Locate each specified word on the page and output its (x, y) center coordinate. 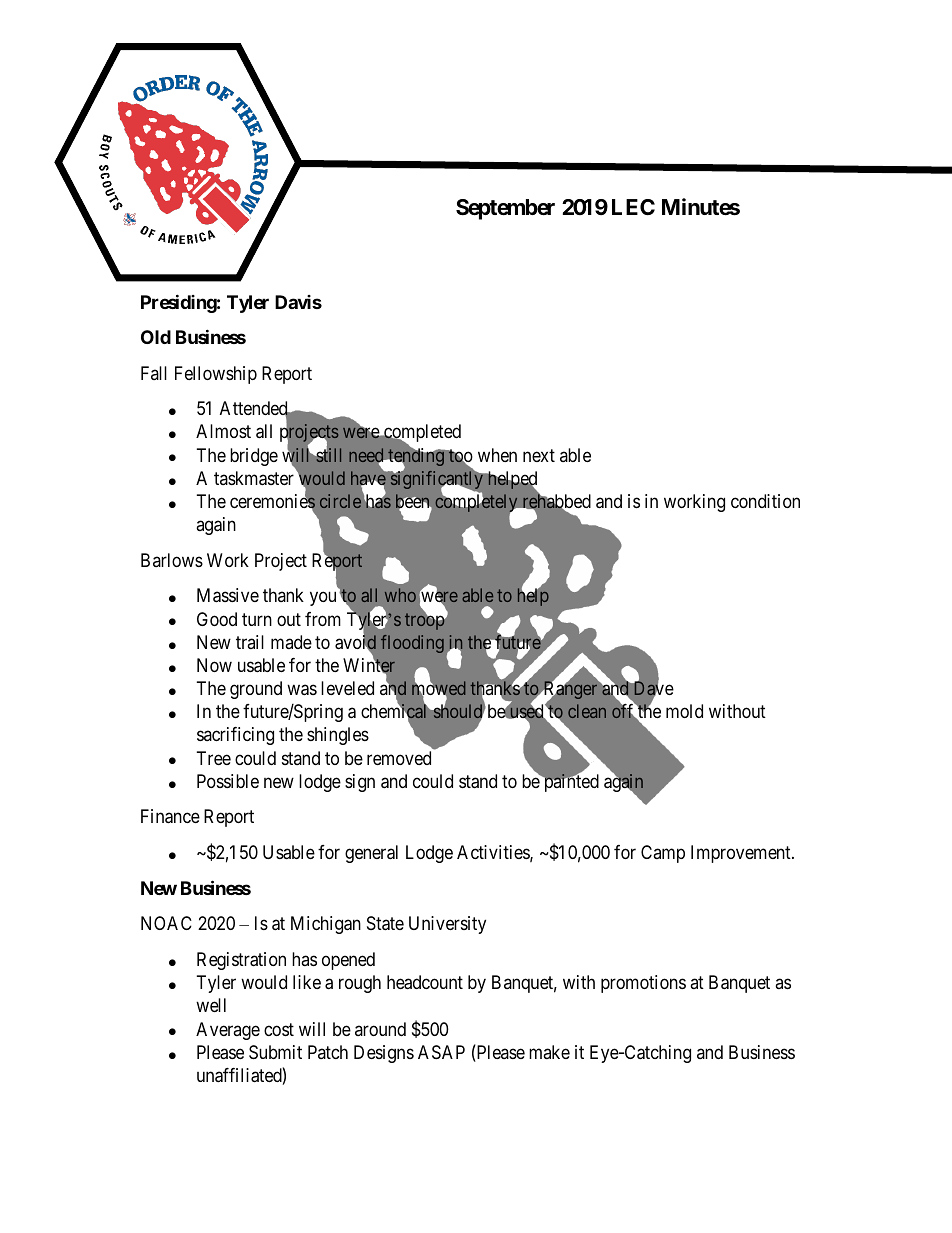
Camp (663, 854)
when (497, 455)
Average (228, 1031)
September (505, 209)
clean (587, 711)
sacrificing (235, 736)
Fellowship (216, 375)
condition (765, 501)
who (400, 595)
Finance (170, 816)
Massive (228, 595)
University (447, 925)
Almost (223, 431)
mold (684, 711)
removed (399, 758)
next (539, 455)
